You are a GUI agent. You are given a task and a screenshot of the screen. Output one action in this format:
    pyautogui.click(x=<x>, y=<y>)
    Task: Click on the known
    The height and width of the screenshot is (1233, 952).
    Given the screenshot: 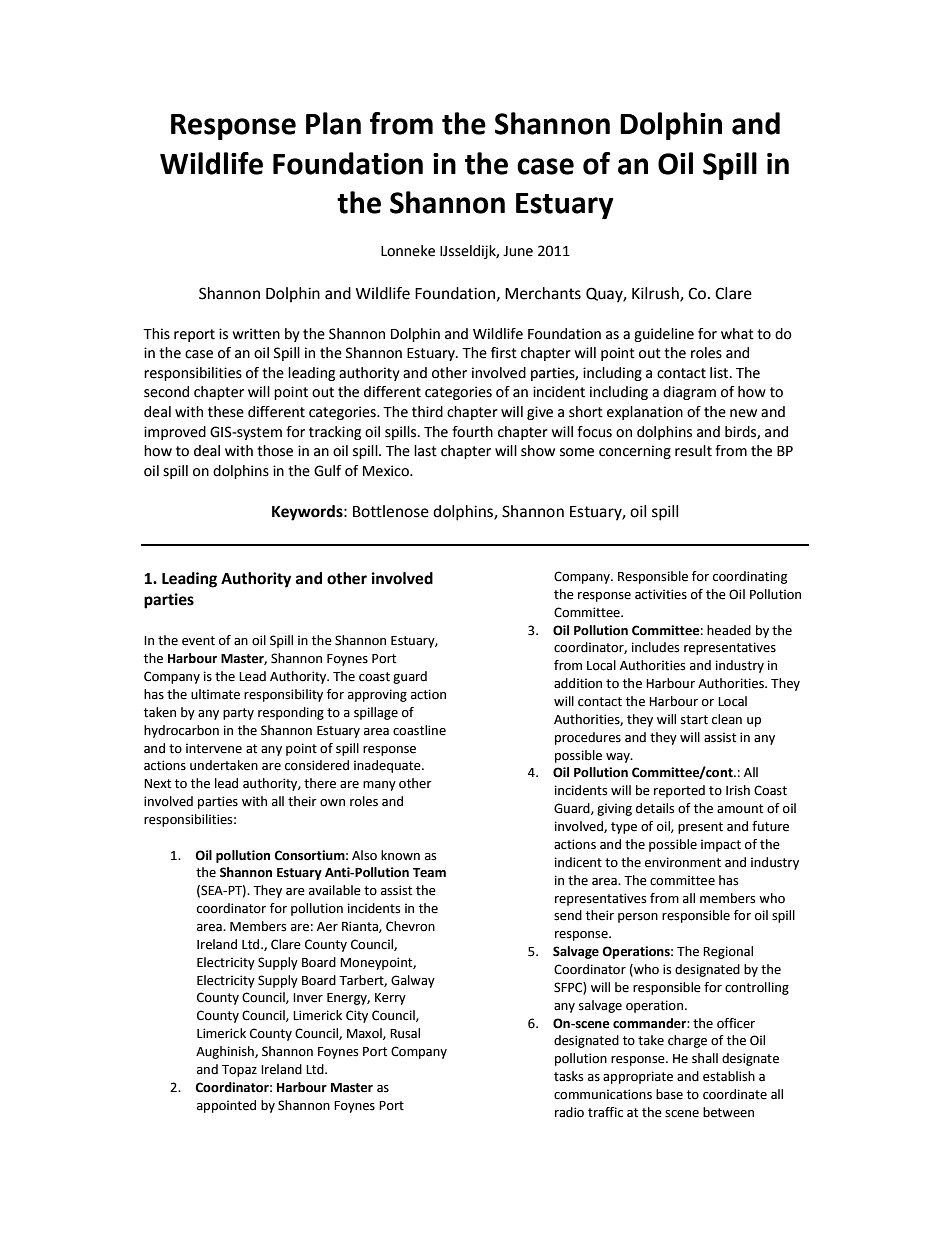 What is the action you would take?
    pyautogui.click(x=400, y=855)
